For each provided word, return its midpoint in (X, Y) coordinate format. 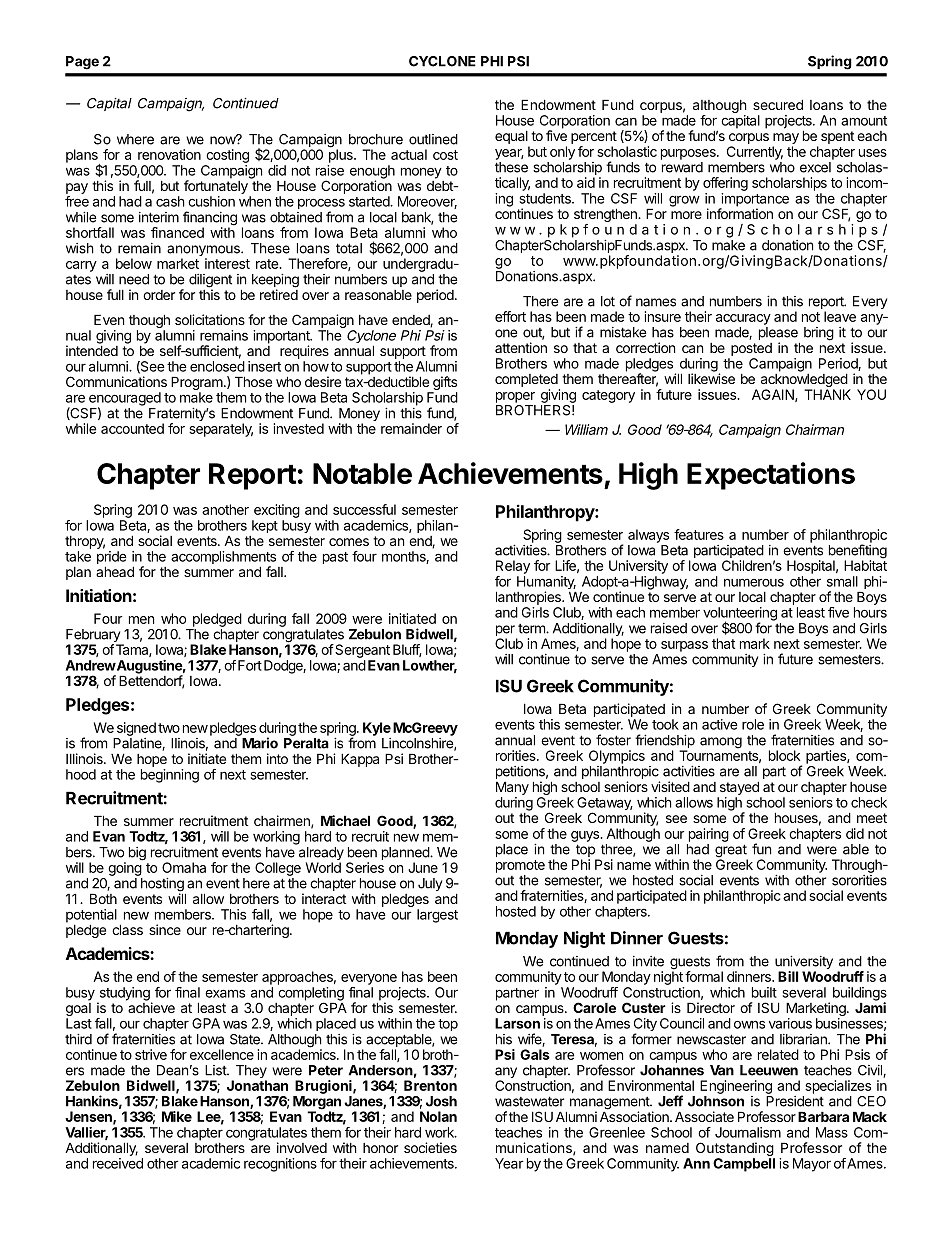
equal (511, 137)
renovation (169, 154)
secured (778, 104)
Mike (177, 1116)
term (532, 629)
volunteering (740, 615)
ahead (115, 571)
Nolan (438, 1116)
